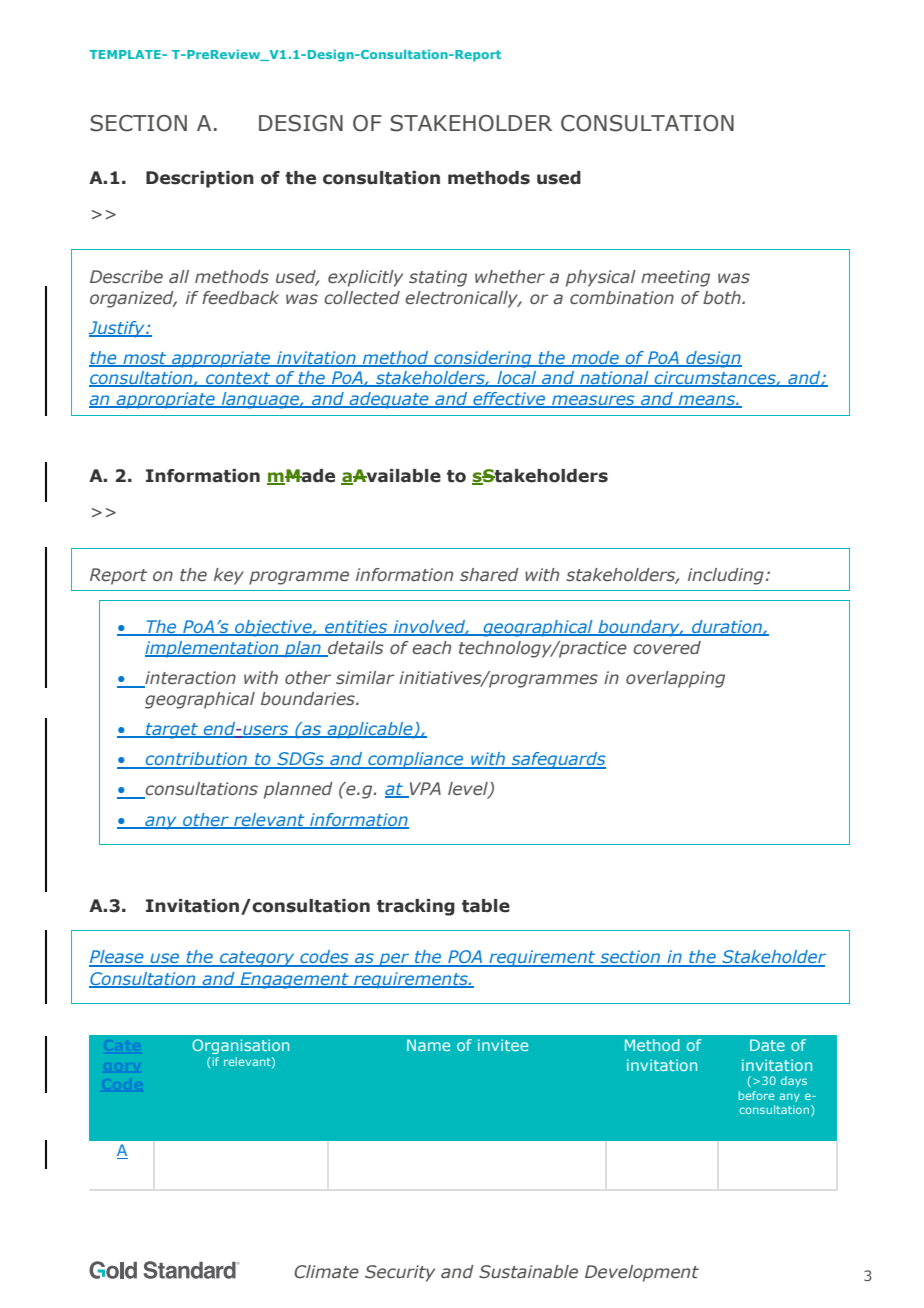 The height and width of the image is (1308, 924). Describe the element at coordinates (117, 958) in the image. I see `Please` at that location.
